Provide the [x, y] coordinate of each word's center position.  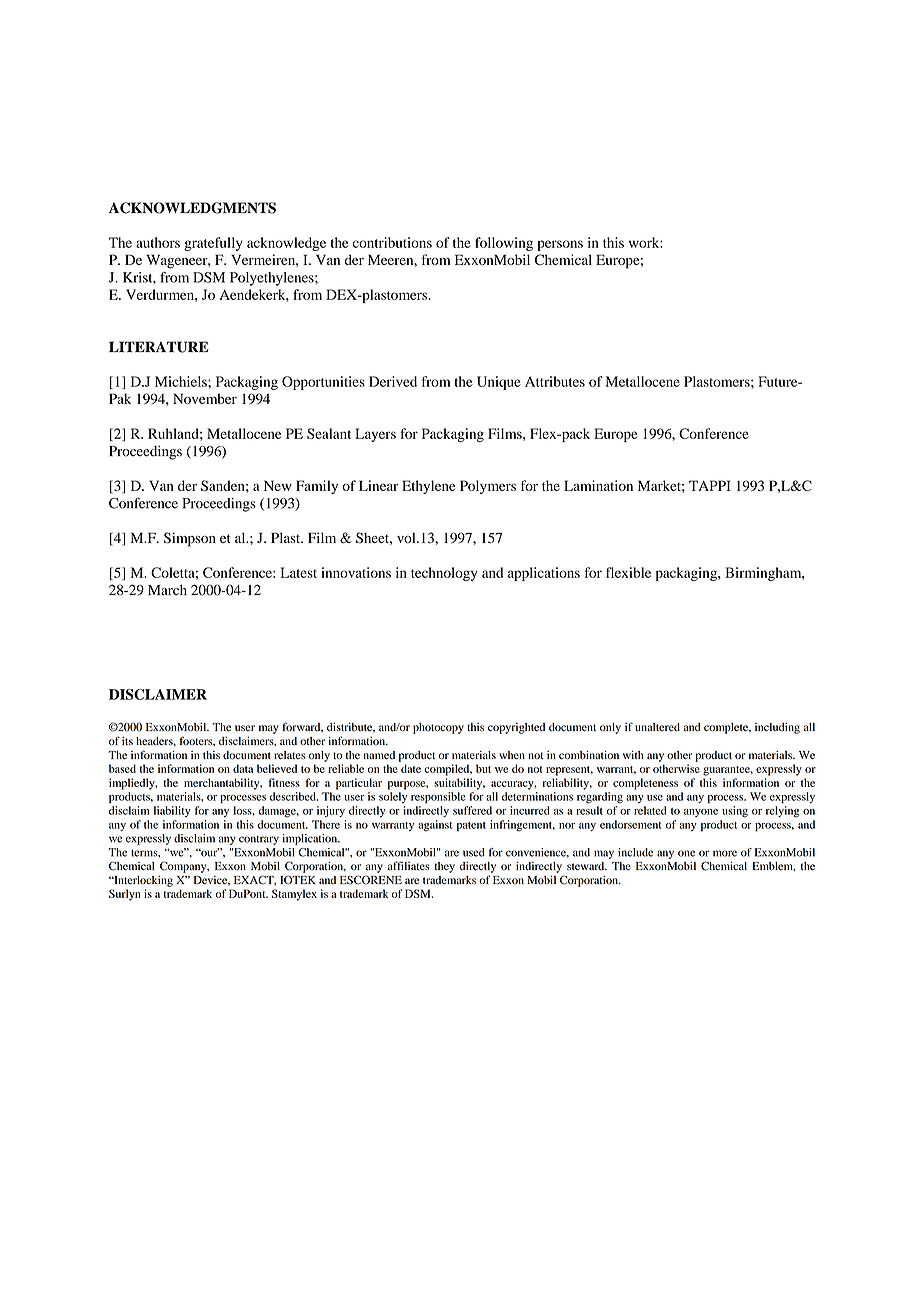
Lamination [598, 485]
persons [560, 245]
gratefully [213, 244]
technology [444, 574]
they [445, 867]
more [725, 853]
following [504, 244]
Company [184, 867]
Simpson [190, 539]
